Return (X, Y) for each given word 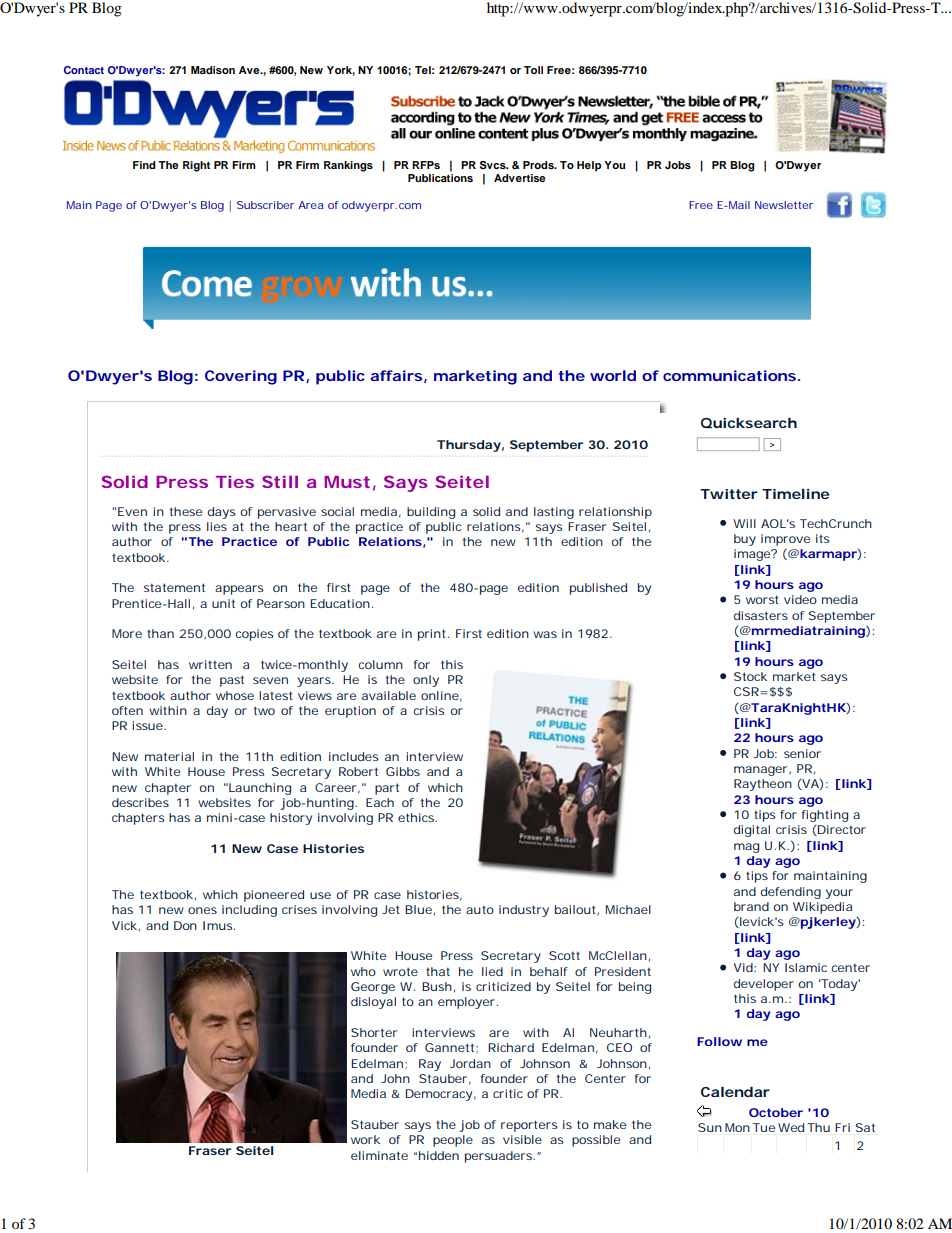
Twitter (729, 494)
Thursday (469, 446)
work (365, 1139)
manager (760, 771)
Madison (213, 70)
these (185, 511)
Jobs (678, 165)
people (453, 1141)
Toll (533, 70)
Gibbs (403, 771)
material (169, 756)
